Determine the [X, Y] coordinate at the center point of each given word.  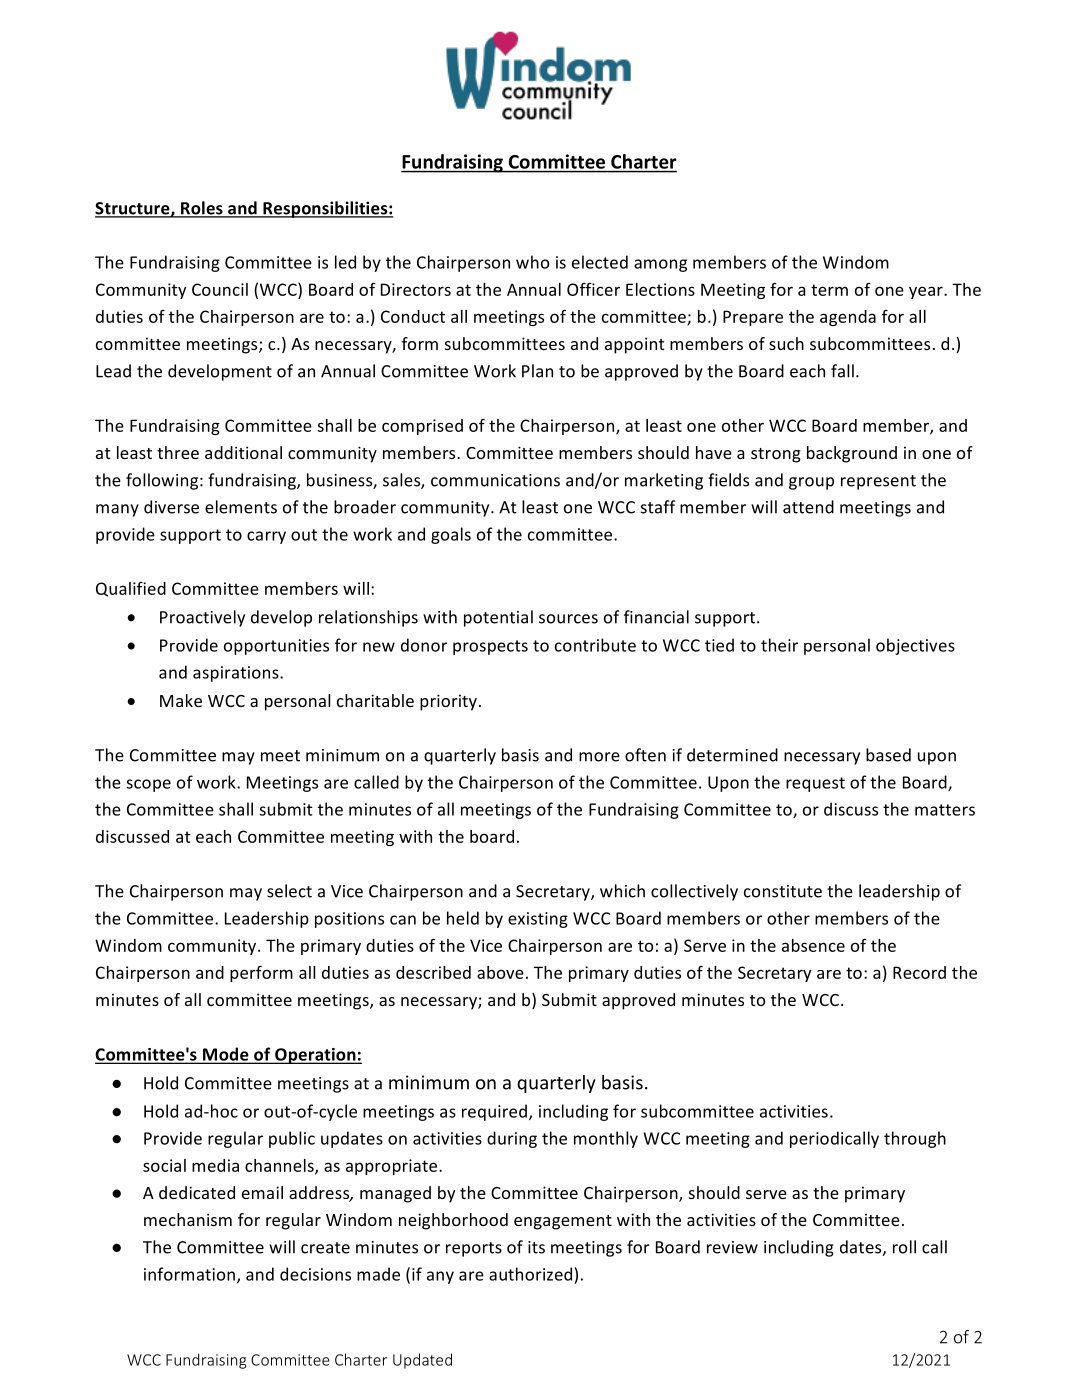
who [532, 262]
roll [904, 1247]
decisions [315, 1274]
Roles [202, 209]
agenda [848, 318]
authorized [530, 1274]
